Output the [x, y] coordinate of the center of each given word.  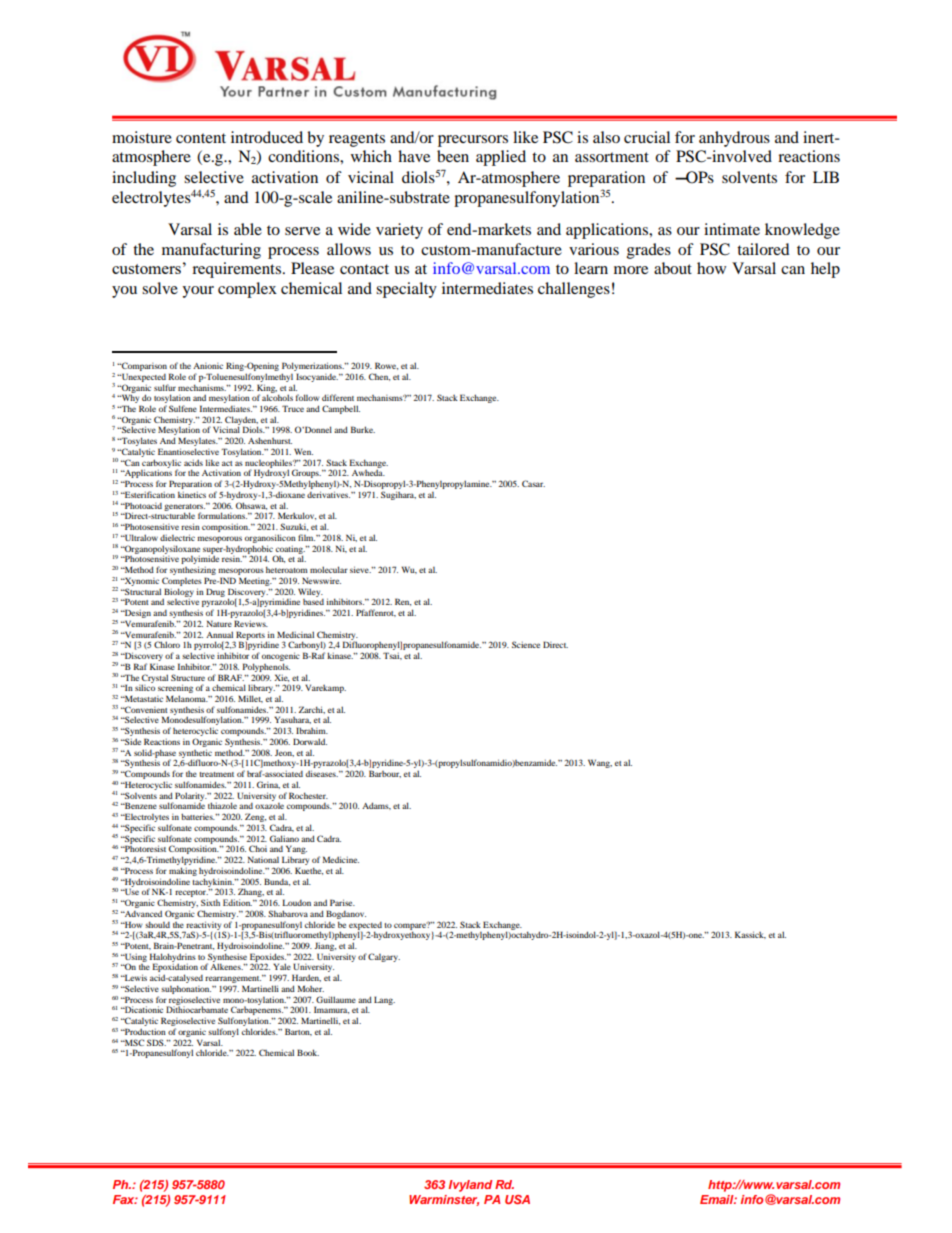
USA [517, 1199]
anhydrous [734, 139]
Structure [188, 677]
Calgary [384, 957]
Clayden [241, 421]
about [673, 268]
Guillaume [336, 999]
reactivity [203, 926]
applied [501, 158]
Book [308, 1052]
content [201, 138]
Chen [379, 377]
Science [526, 644]
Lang [384, 1000]
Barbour [385, 774]
